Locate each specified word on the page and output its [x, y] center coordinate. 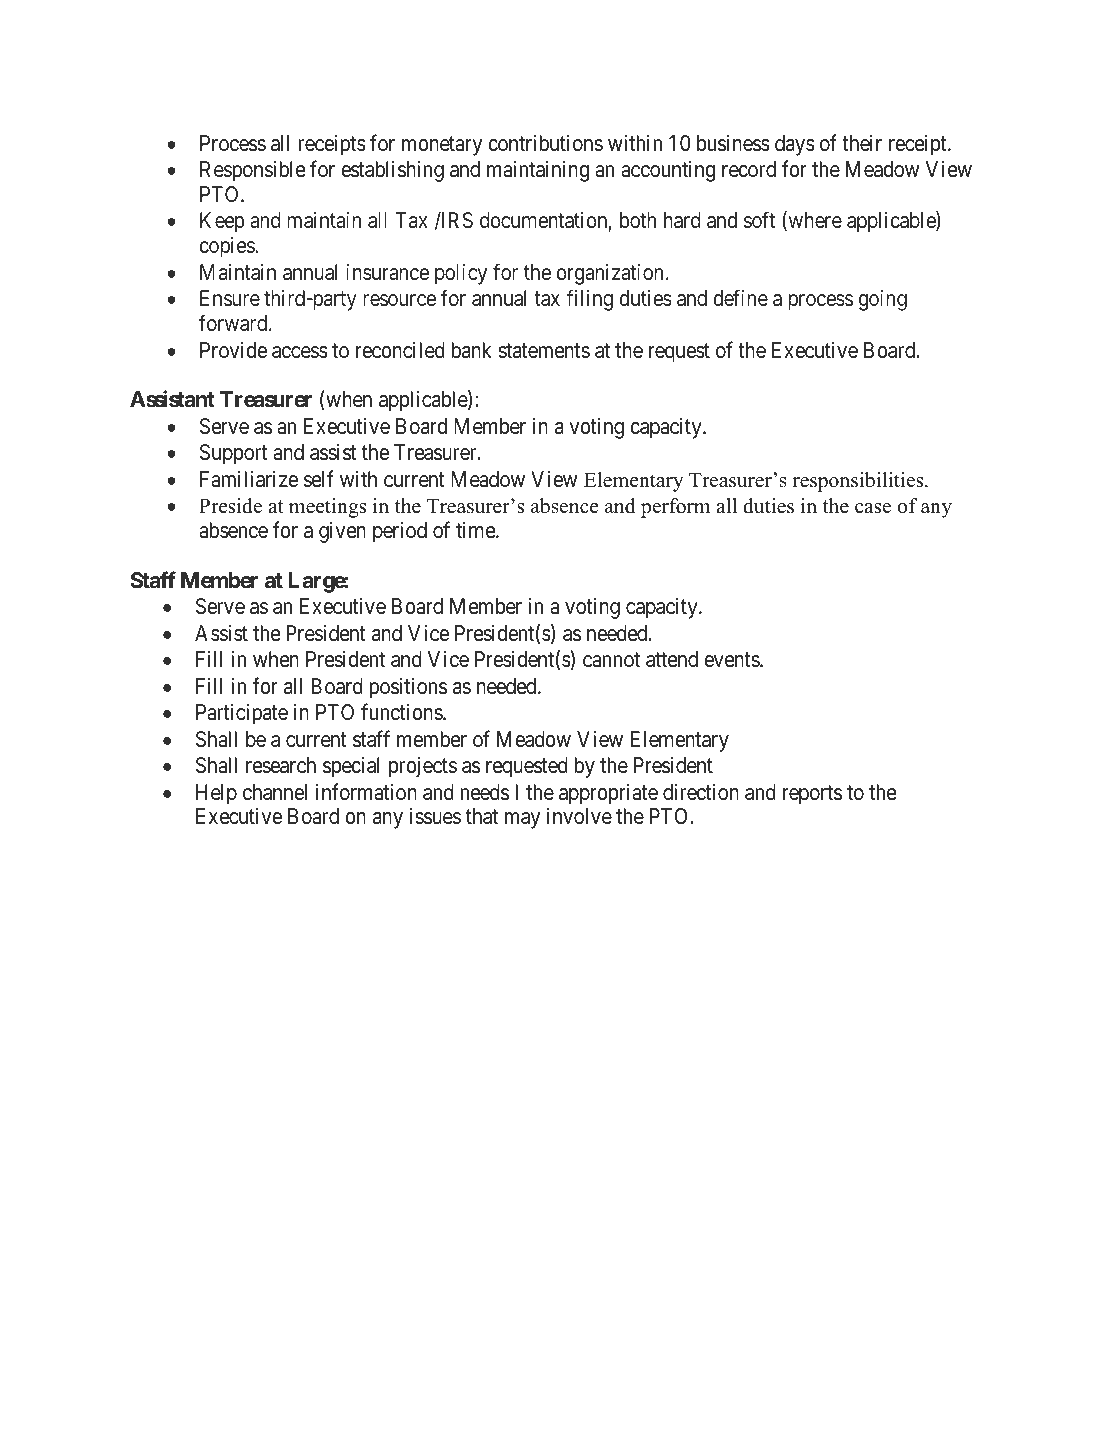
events [732, 660]
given [342, 532]
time [476, 530]
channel [275, 792]
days [795, 145]
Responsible [253, 171]
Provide [233, 350]
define [741, 298]
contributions [545, 143]
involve [579, 816]
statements [544, 351]
